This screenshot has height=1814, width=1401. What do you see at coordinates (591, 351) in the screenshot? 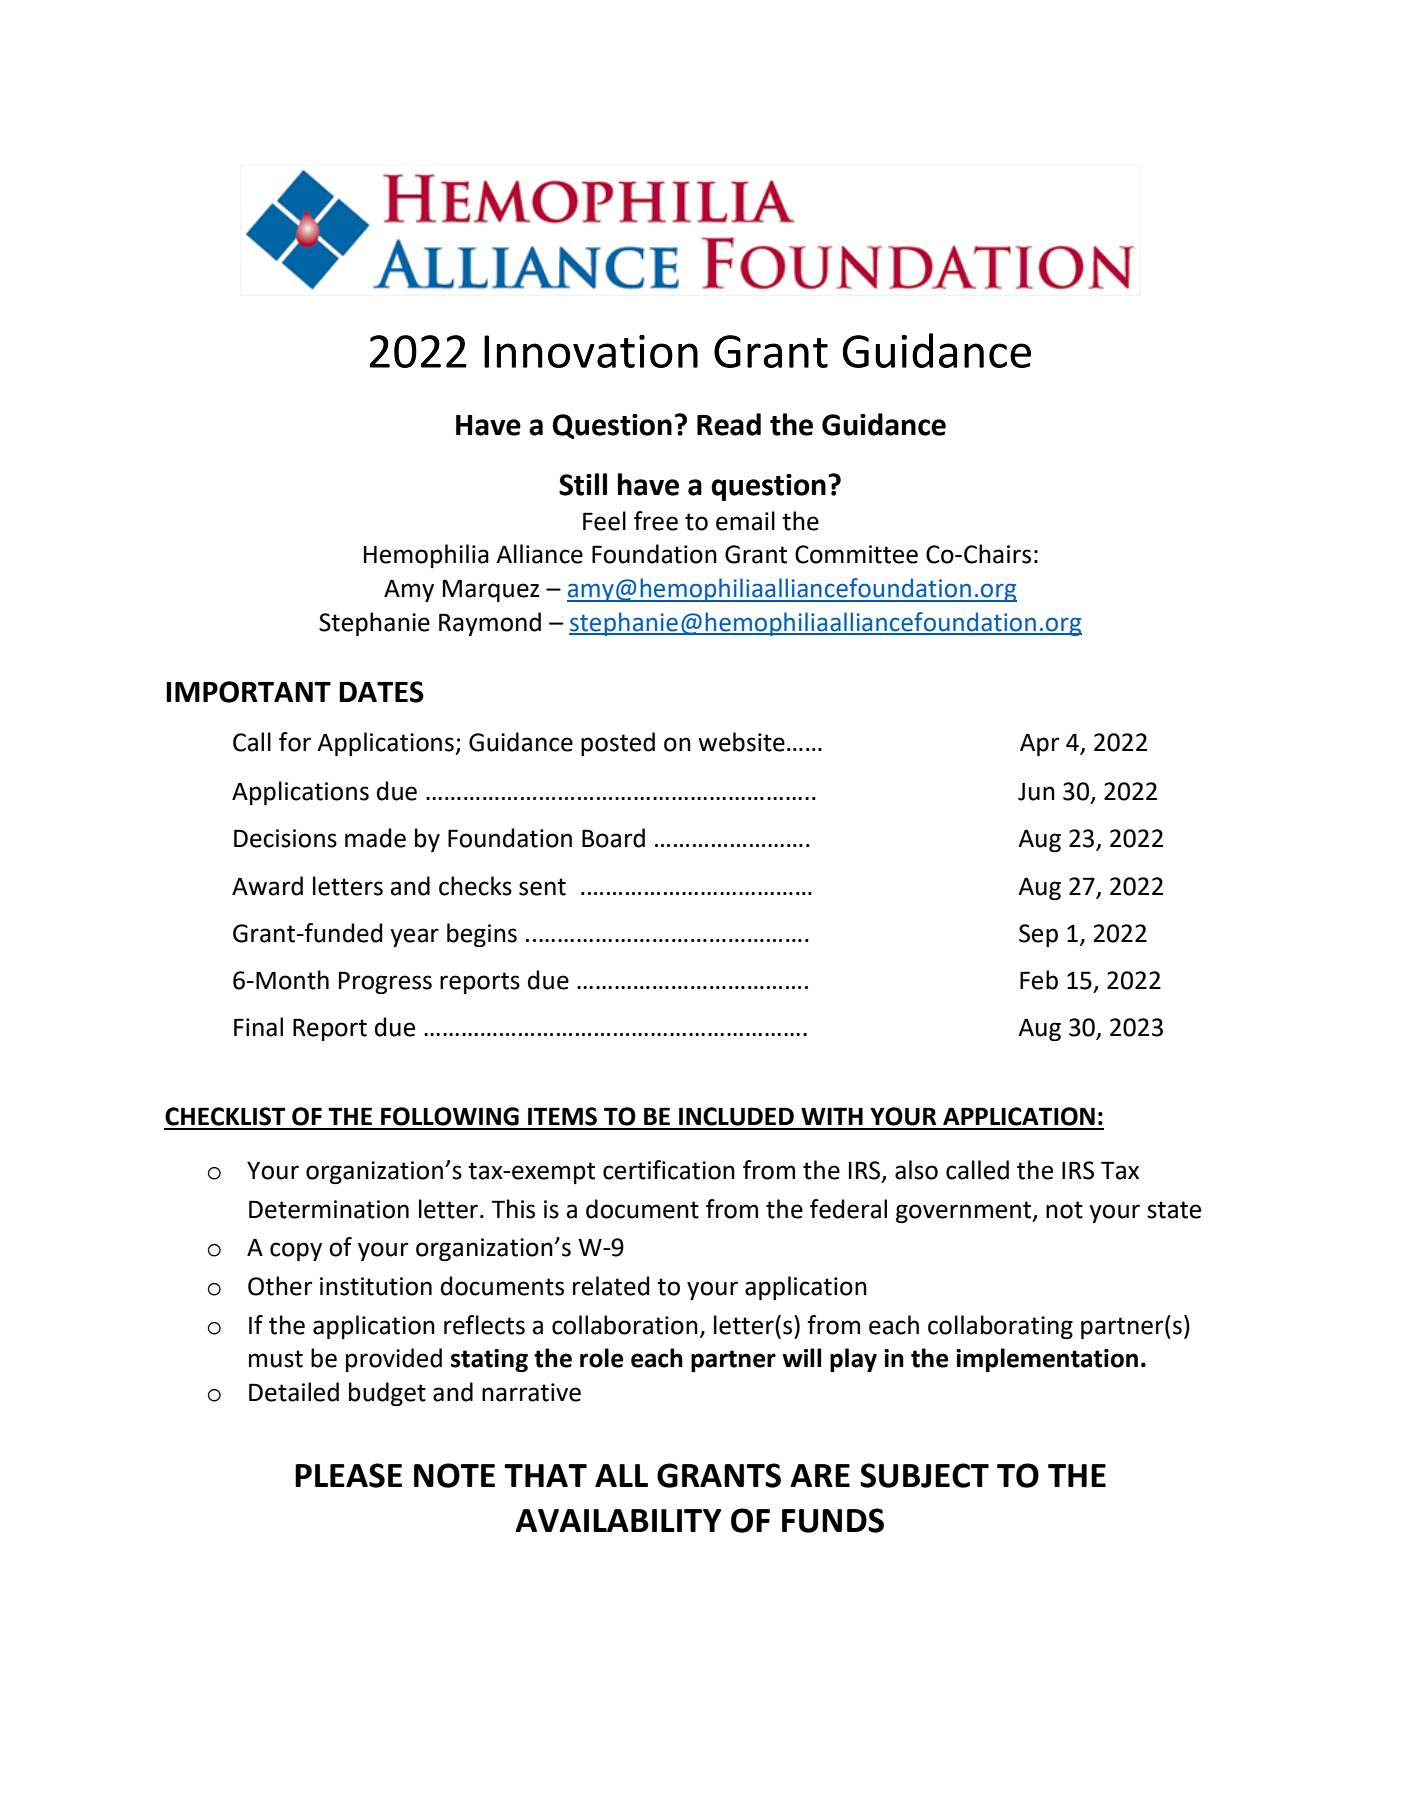
I see `Innovation` at bounding box center [591, 351].
